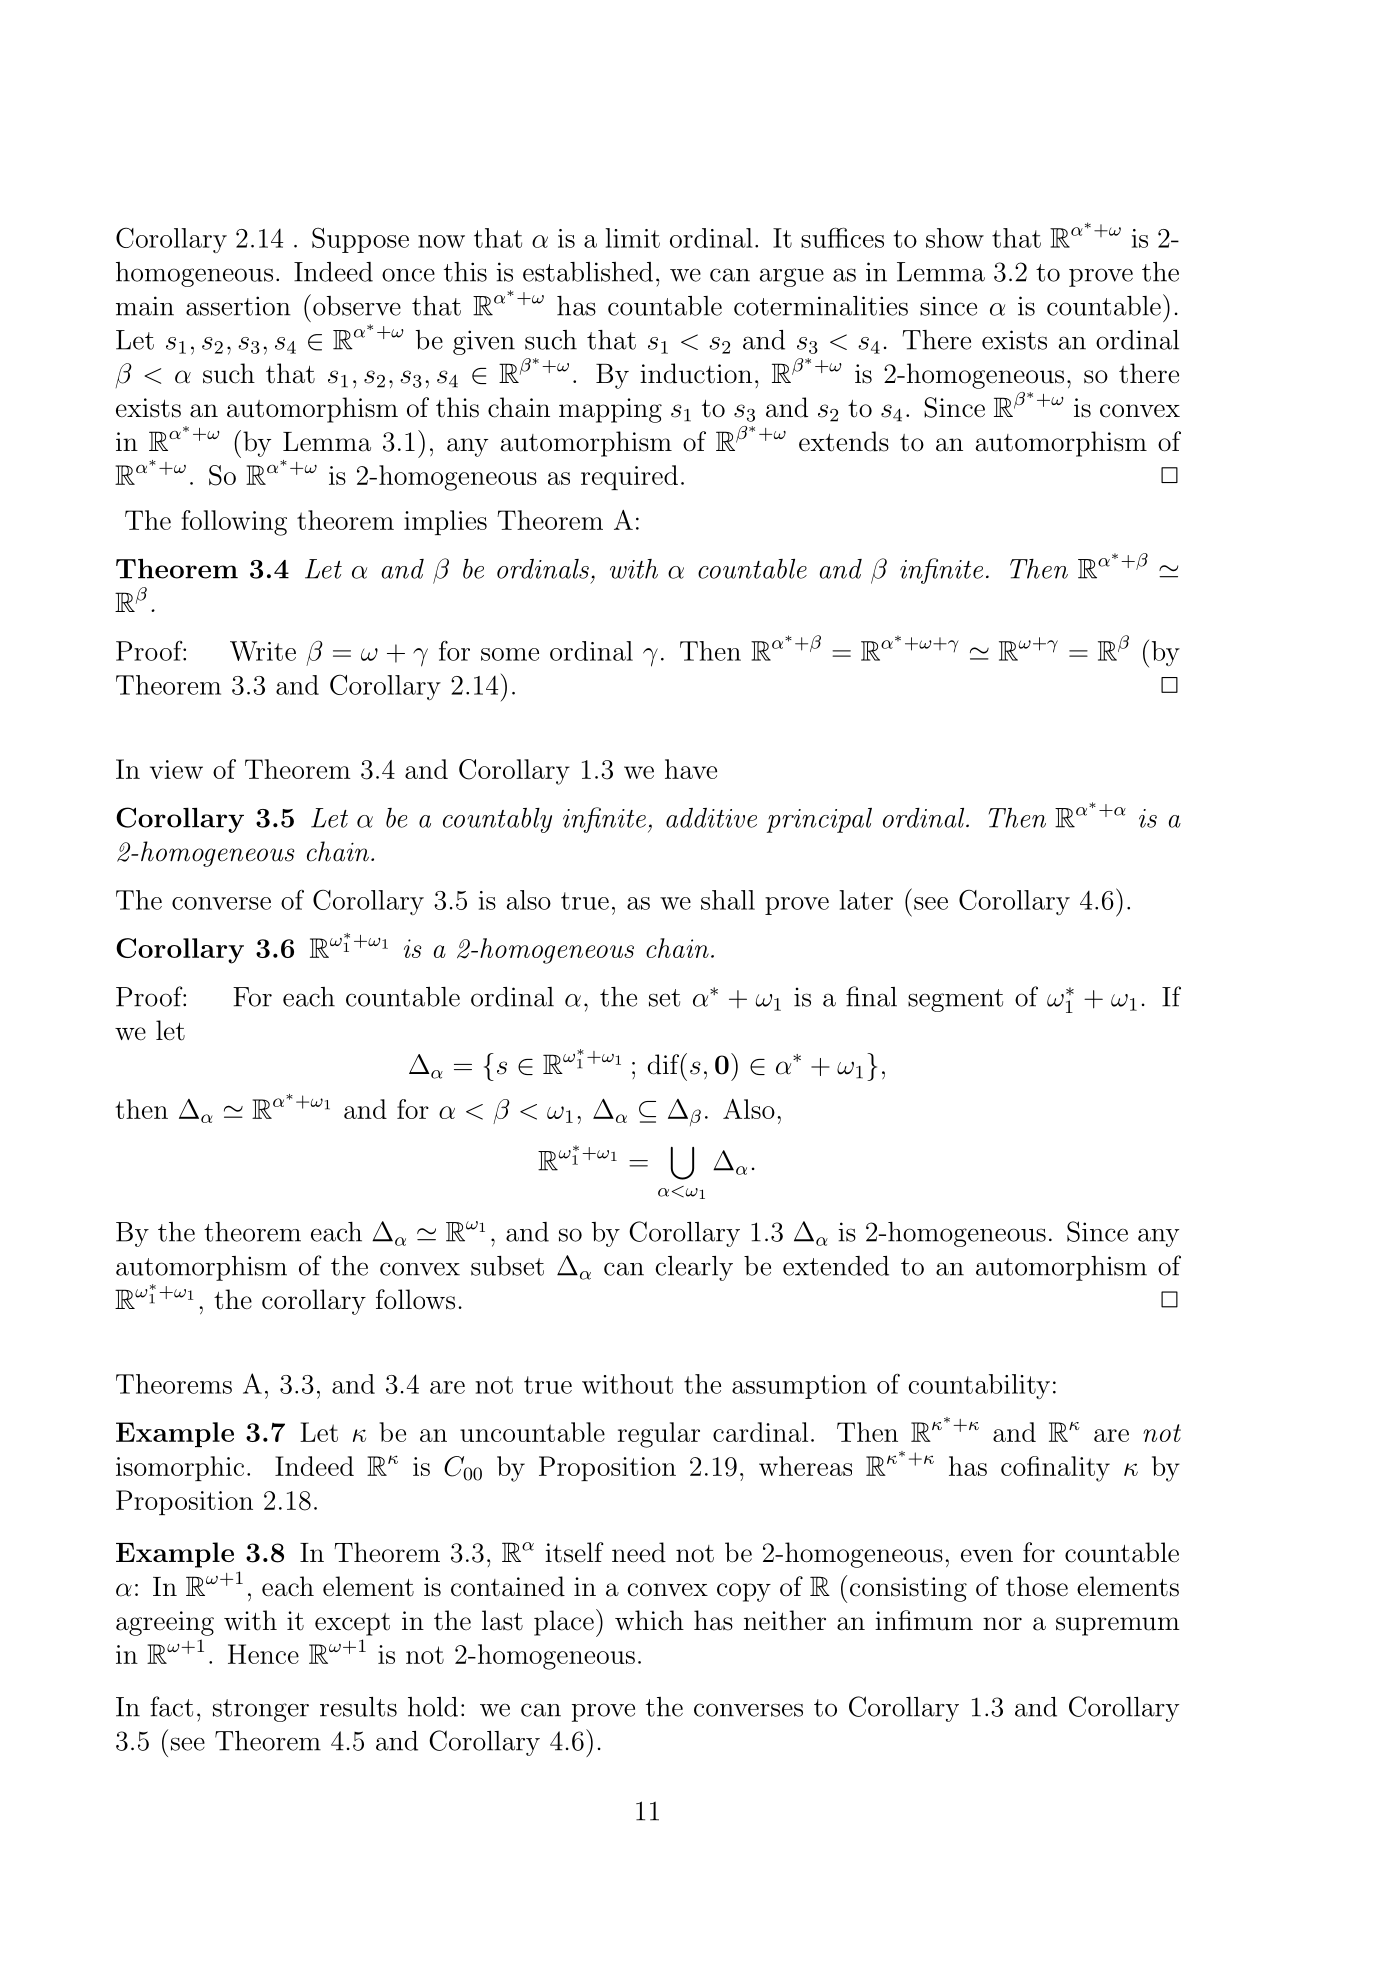 The width and height of the screenshot is (1397, 1977). Describe the element at coordinates (649, 1620) in the screenshot. I see `which` at that location.
